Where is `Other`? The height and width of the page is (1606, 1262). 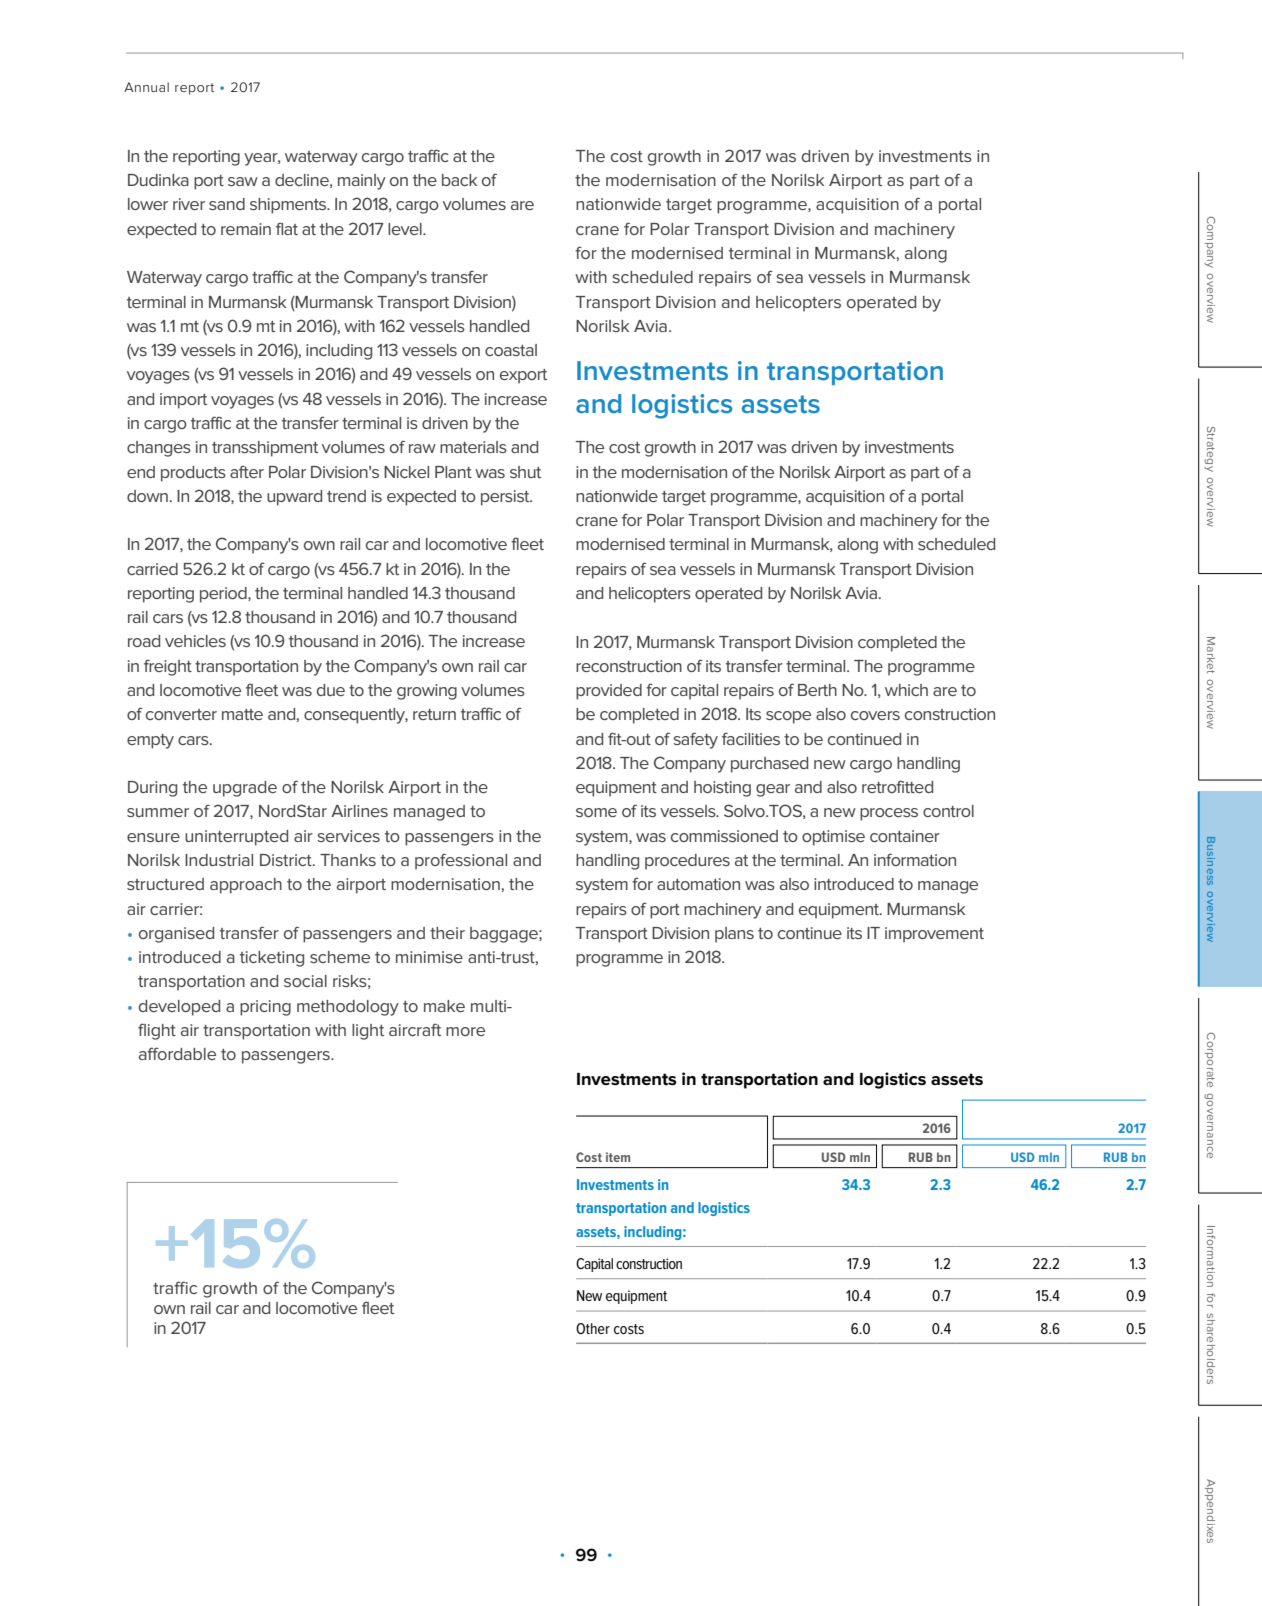
Other is located at coordinates (593, 1328).
